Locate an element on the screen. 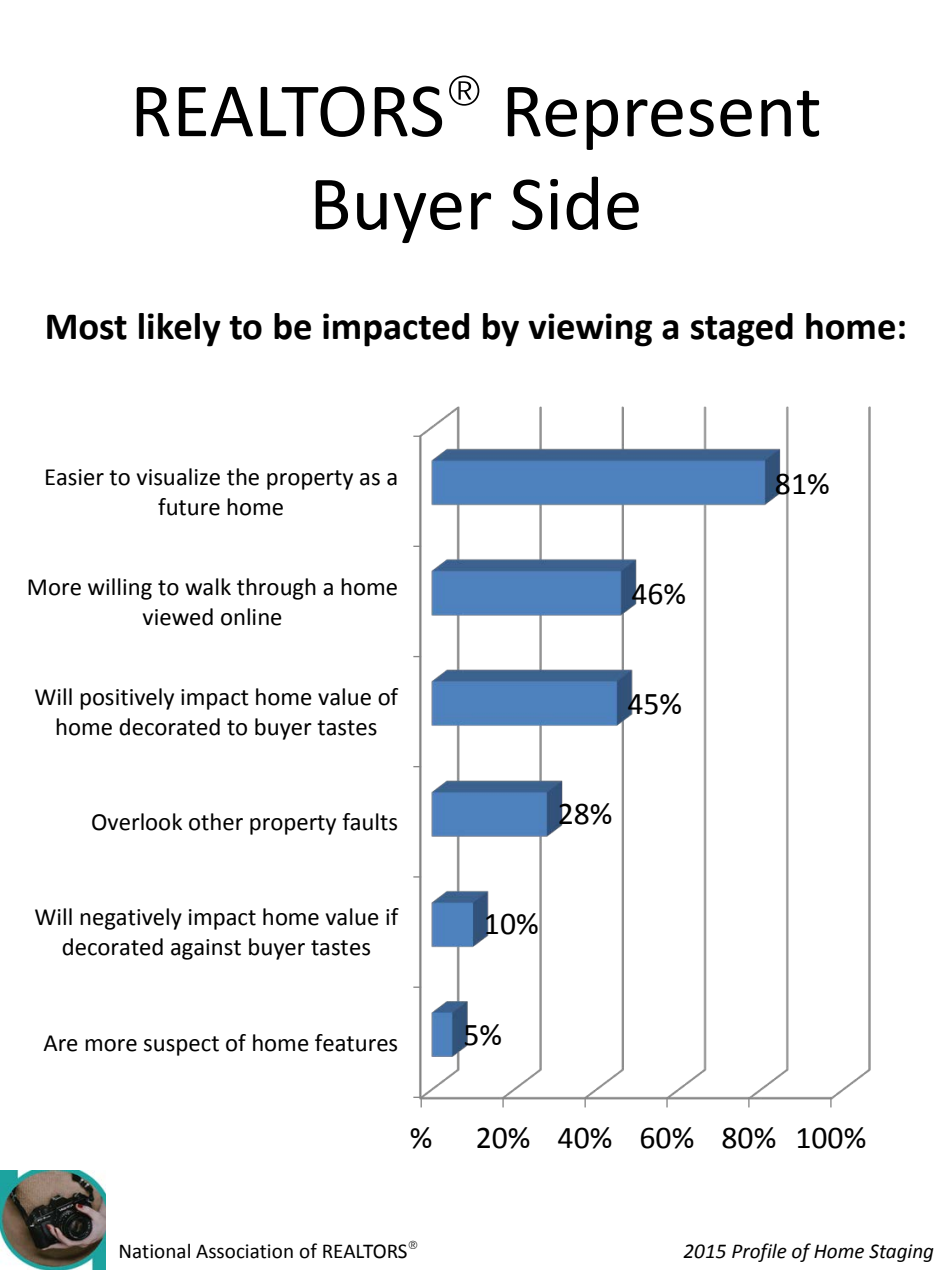  Side is located at coordinates (575, 203).
